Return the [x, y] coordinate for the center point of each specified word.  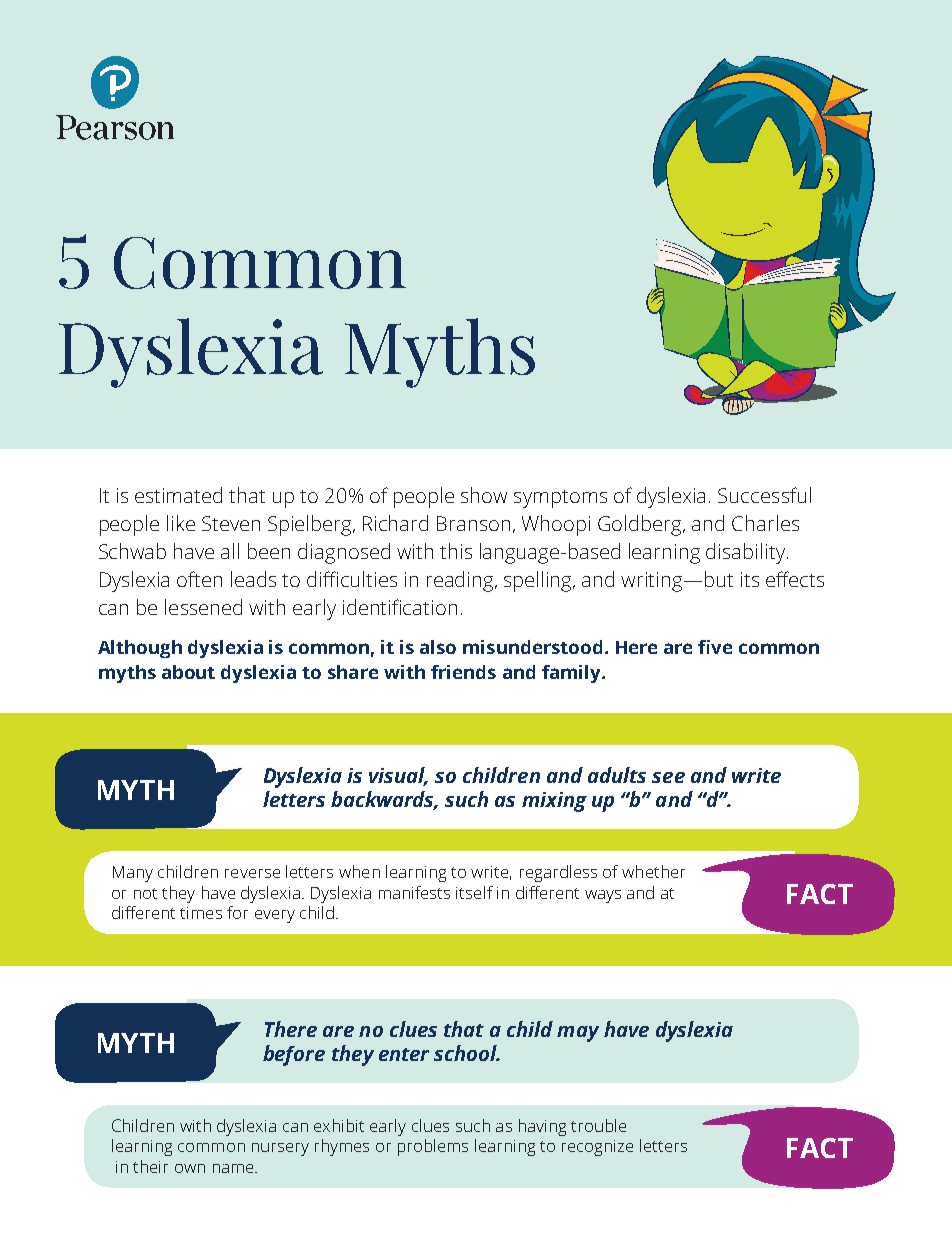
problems [433, 1147]
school [466, 1053]
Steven [231, 523]
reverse [252, 873]
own [190, 1168]
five [715, 647]
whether [653, 871]
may [578, 1034]
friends [463, 672]
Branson [473, 523]
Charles [765, 523]
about [188, 672]
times [201, 913]
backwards [384, 800]
